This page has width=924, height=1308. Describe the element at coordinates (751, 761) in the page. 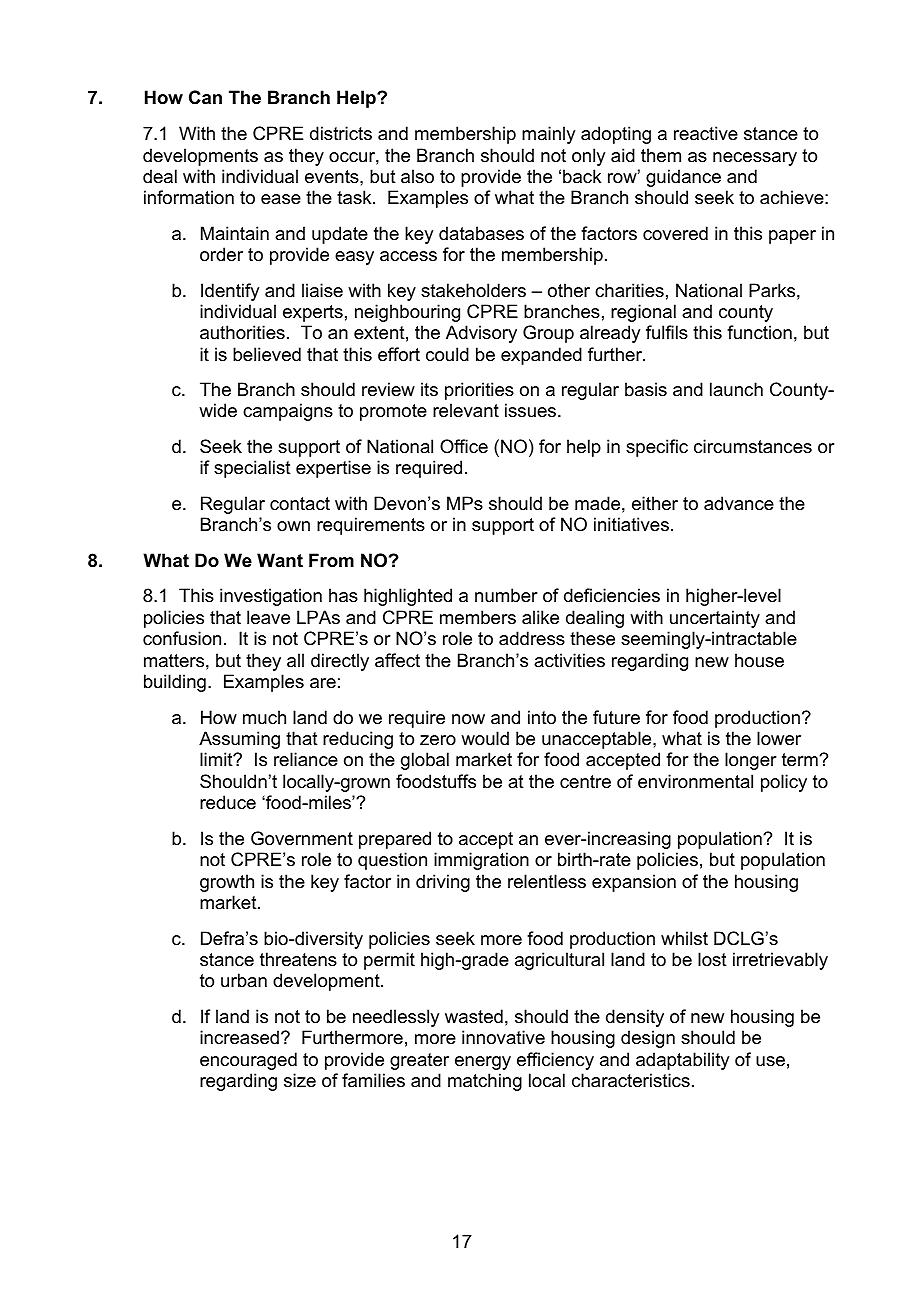

I see `longer` at that location.
